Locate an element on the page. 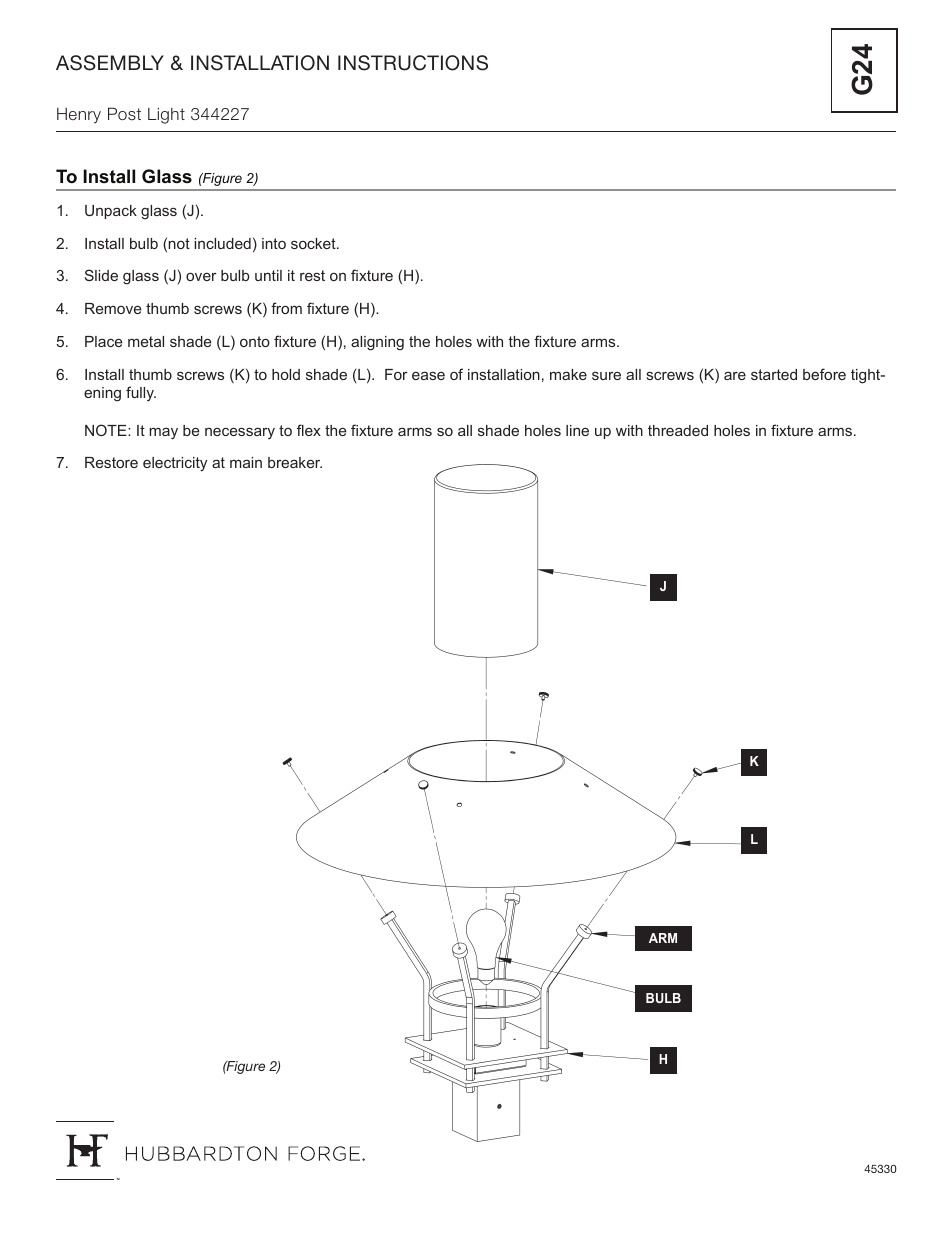  INSTRUCTIONS is located at coordinates (413, 63).
